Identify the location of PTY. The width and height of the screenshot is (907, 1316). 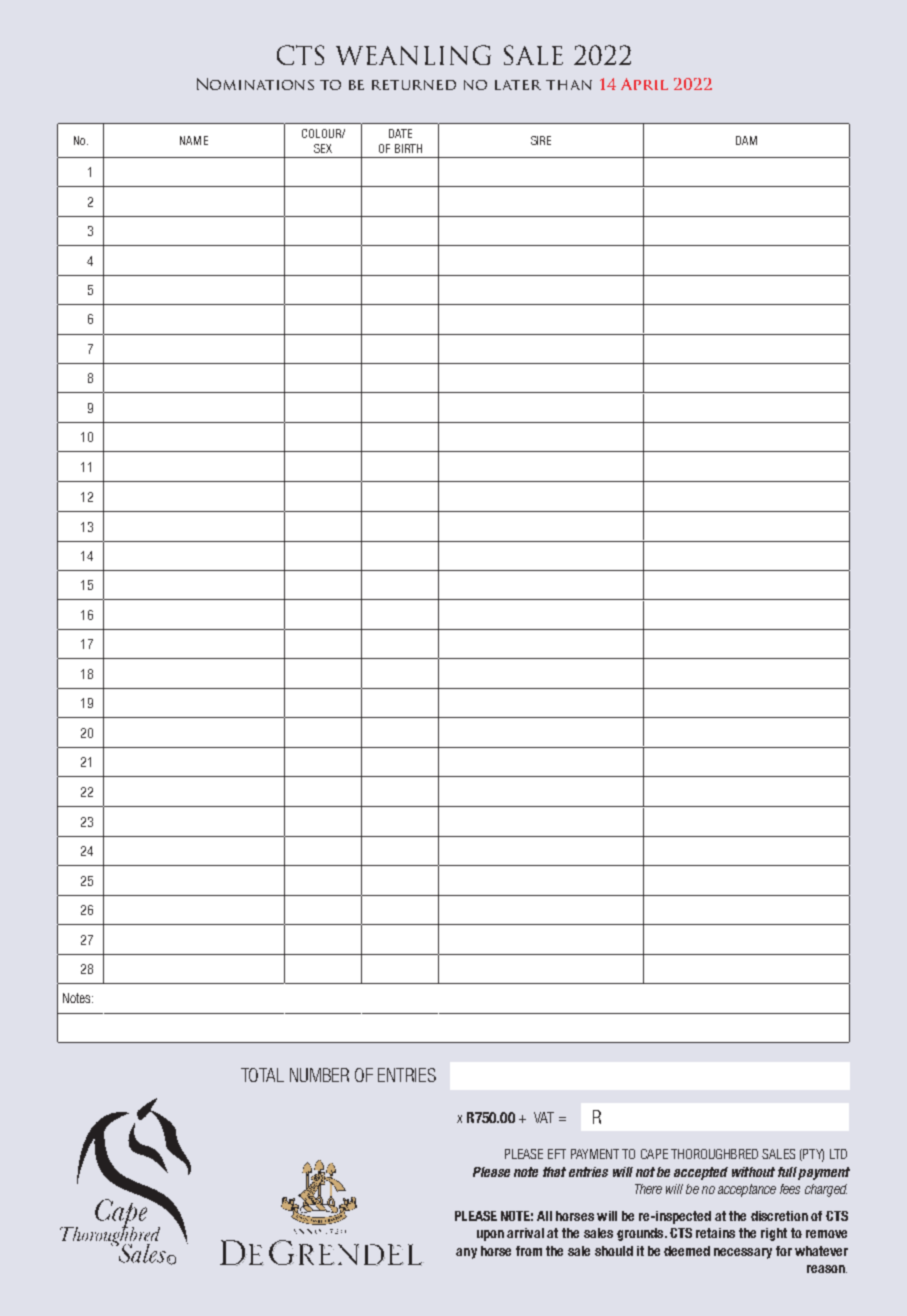
(812, 1155).
